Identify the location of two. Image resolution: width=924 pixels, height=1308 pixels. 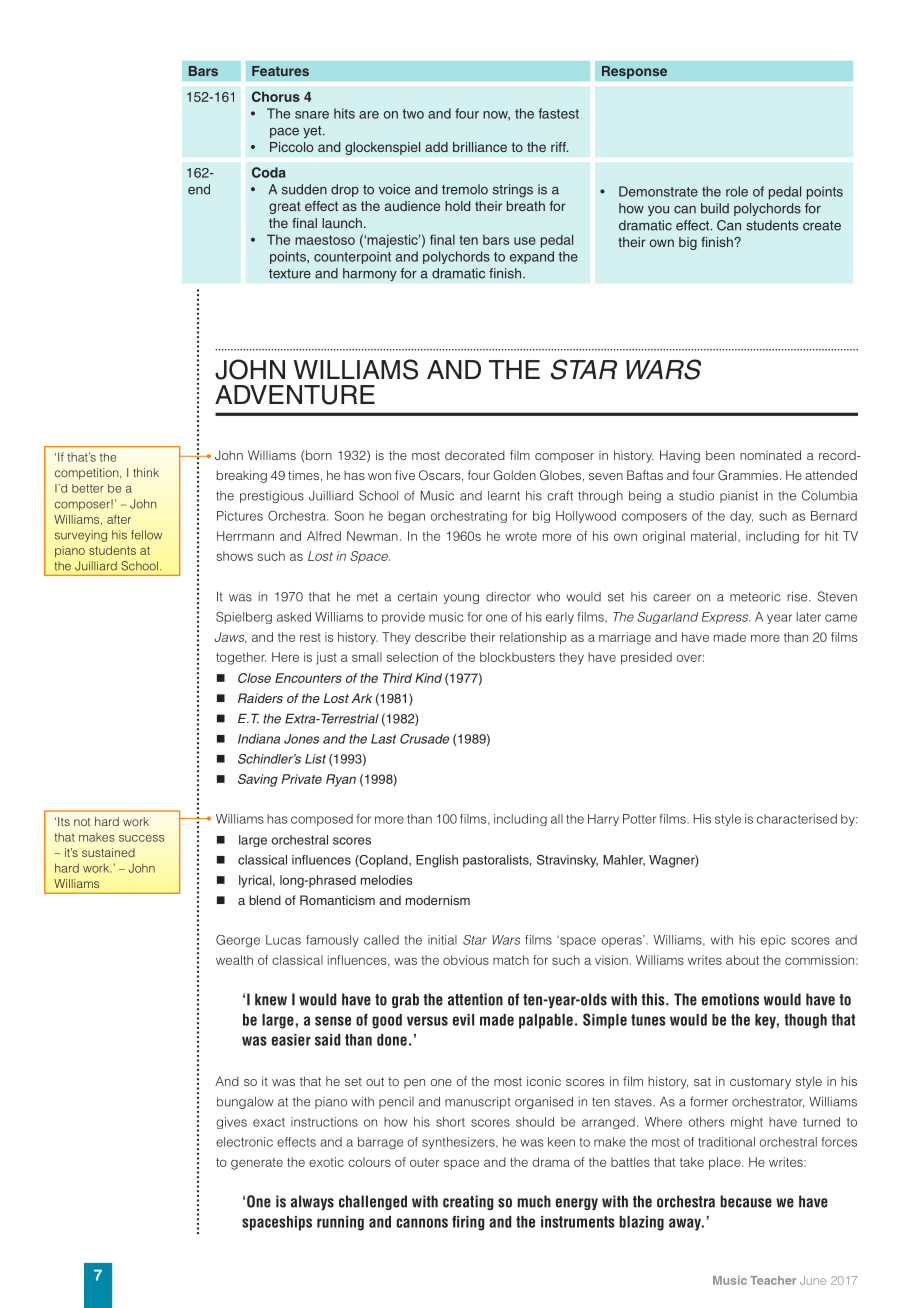
(413, 114).
